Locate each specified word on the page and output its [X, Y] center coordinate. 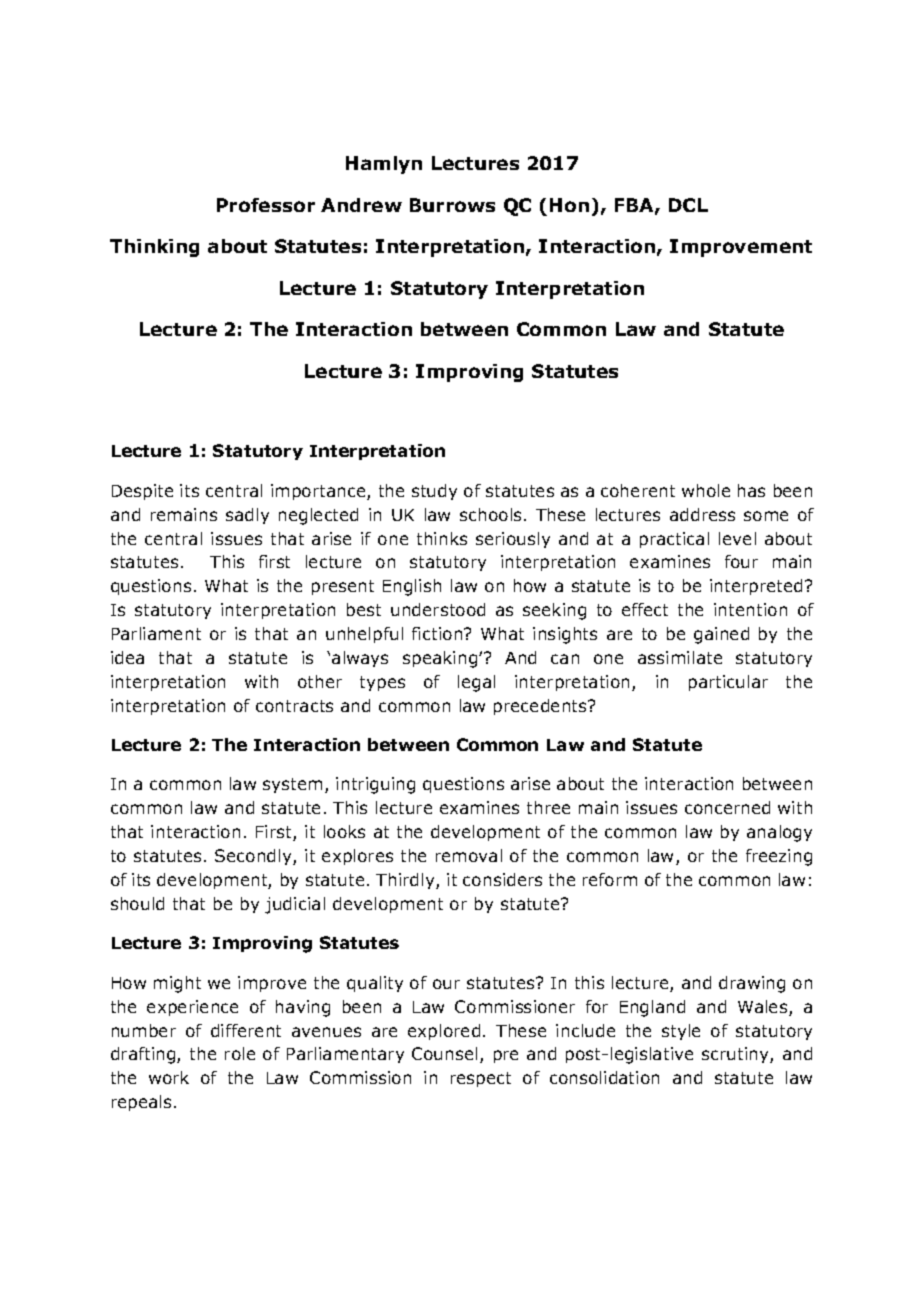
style [681, 1032]
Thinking [154, 248]
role [240, 1053]
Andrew [361, 205]
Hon [569, 205]
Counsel [444, 1053]
